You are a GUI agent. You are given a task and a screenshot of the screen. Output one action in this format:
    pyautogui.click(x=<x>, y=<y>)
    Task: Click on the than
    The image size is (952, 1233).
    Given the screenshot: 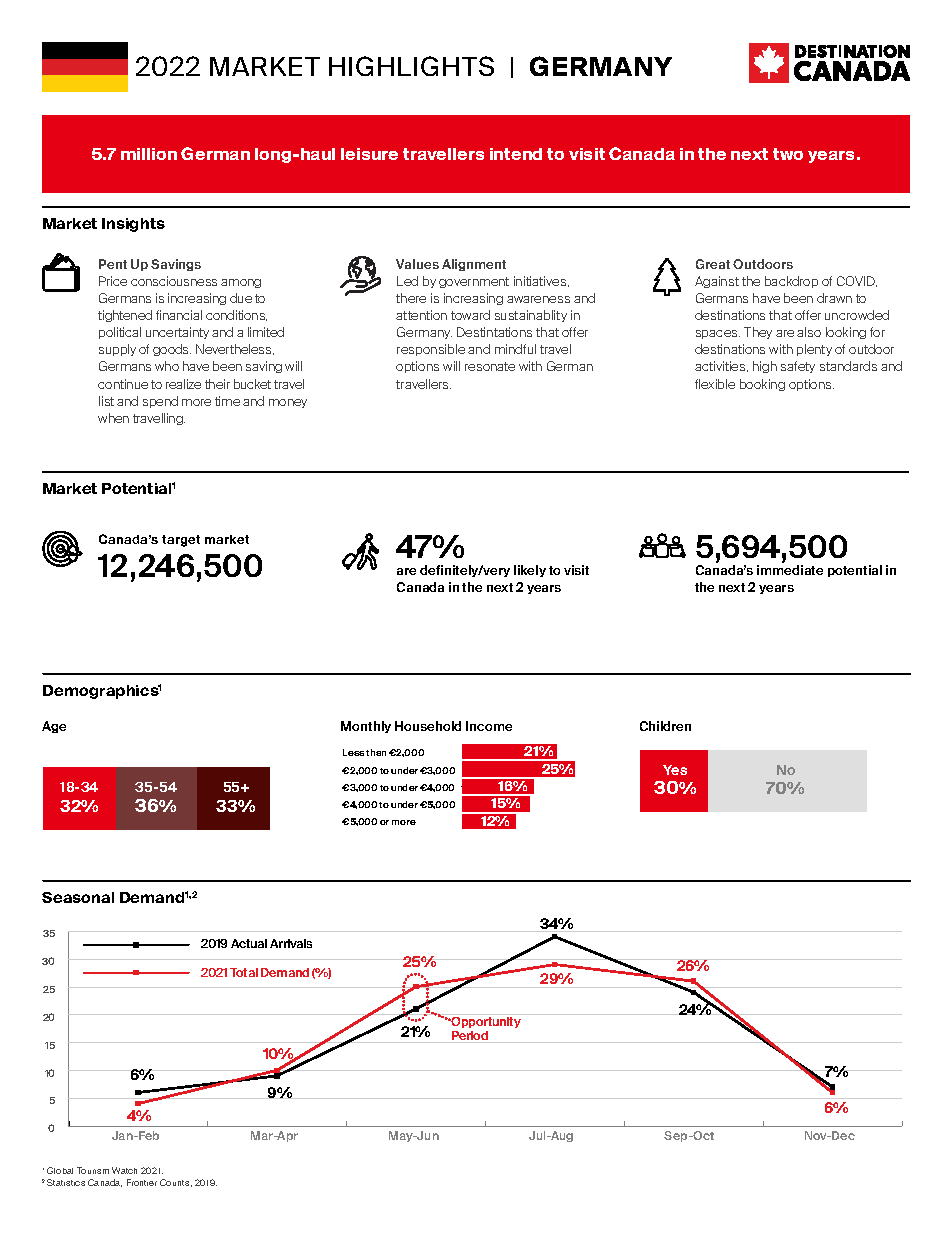 What is the action you would take?
    pyautogui.click(x=376, y=752)
